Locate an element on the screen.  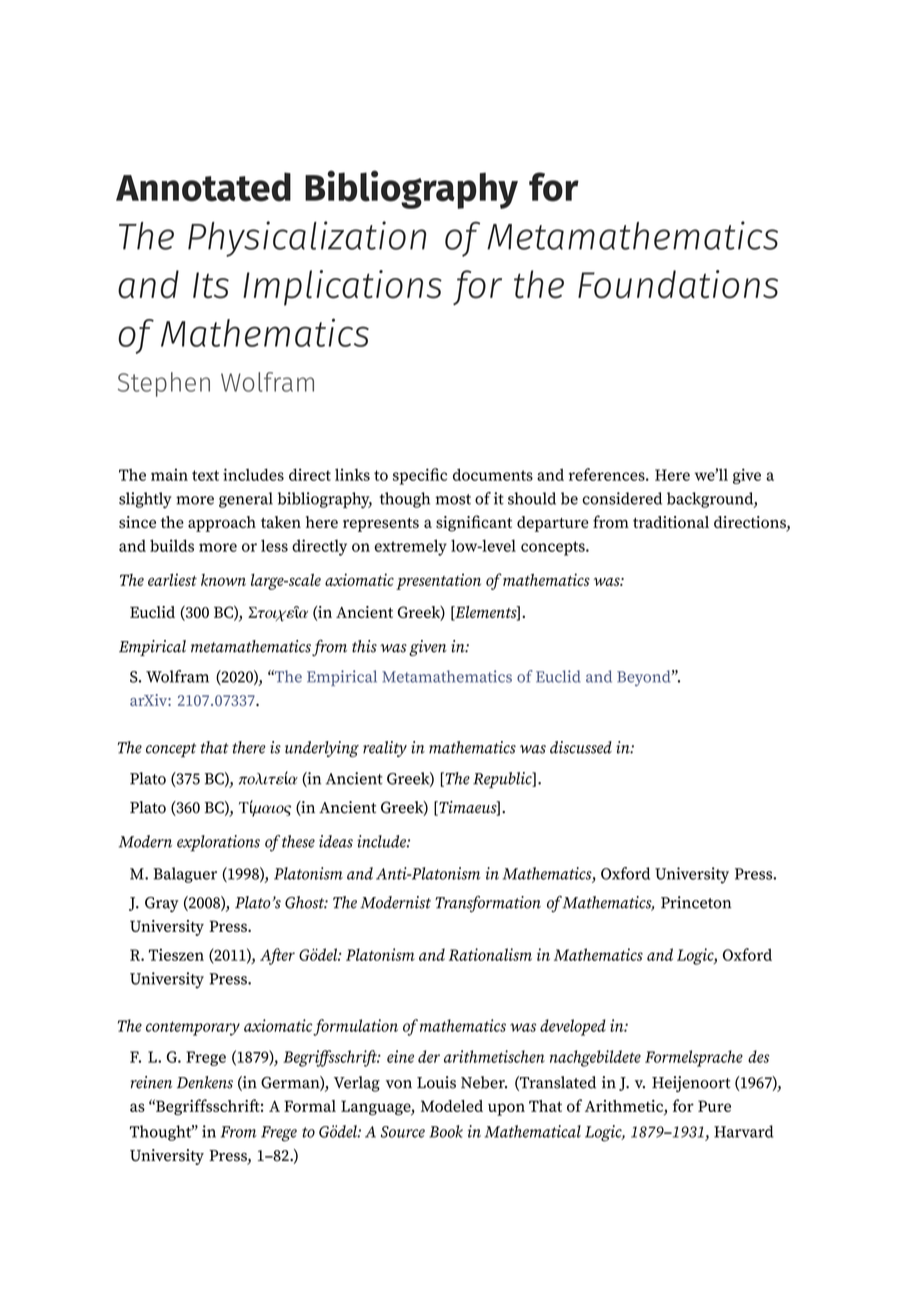
contemporary is located at coordinates (193, 1028).
